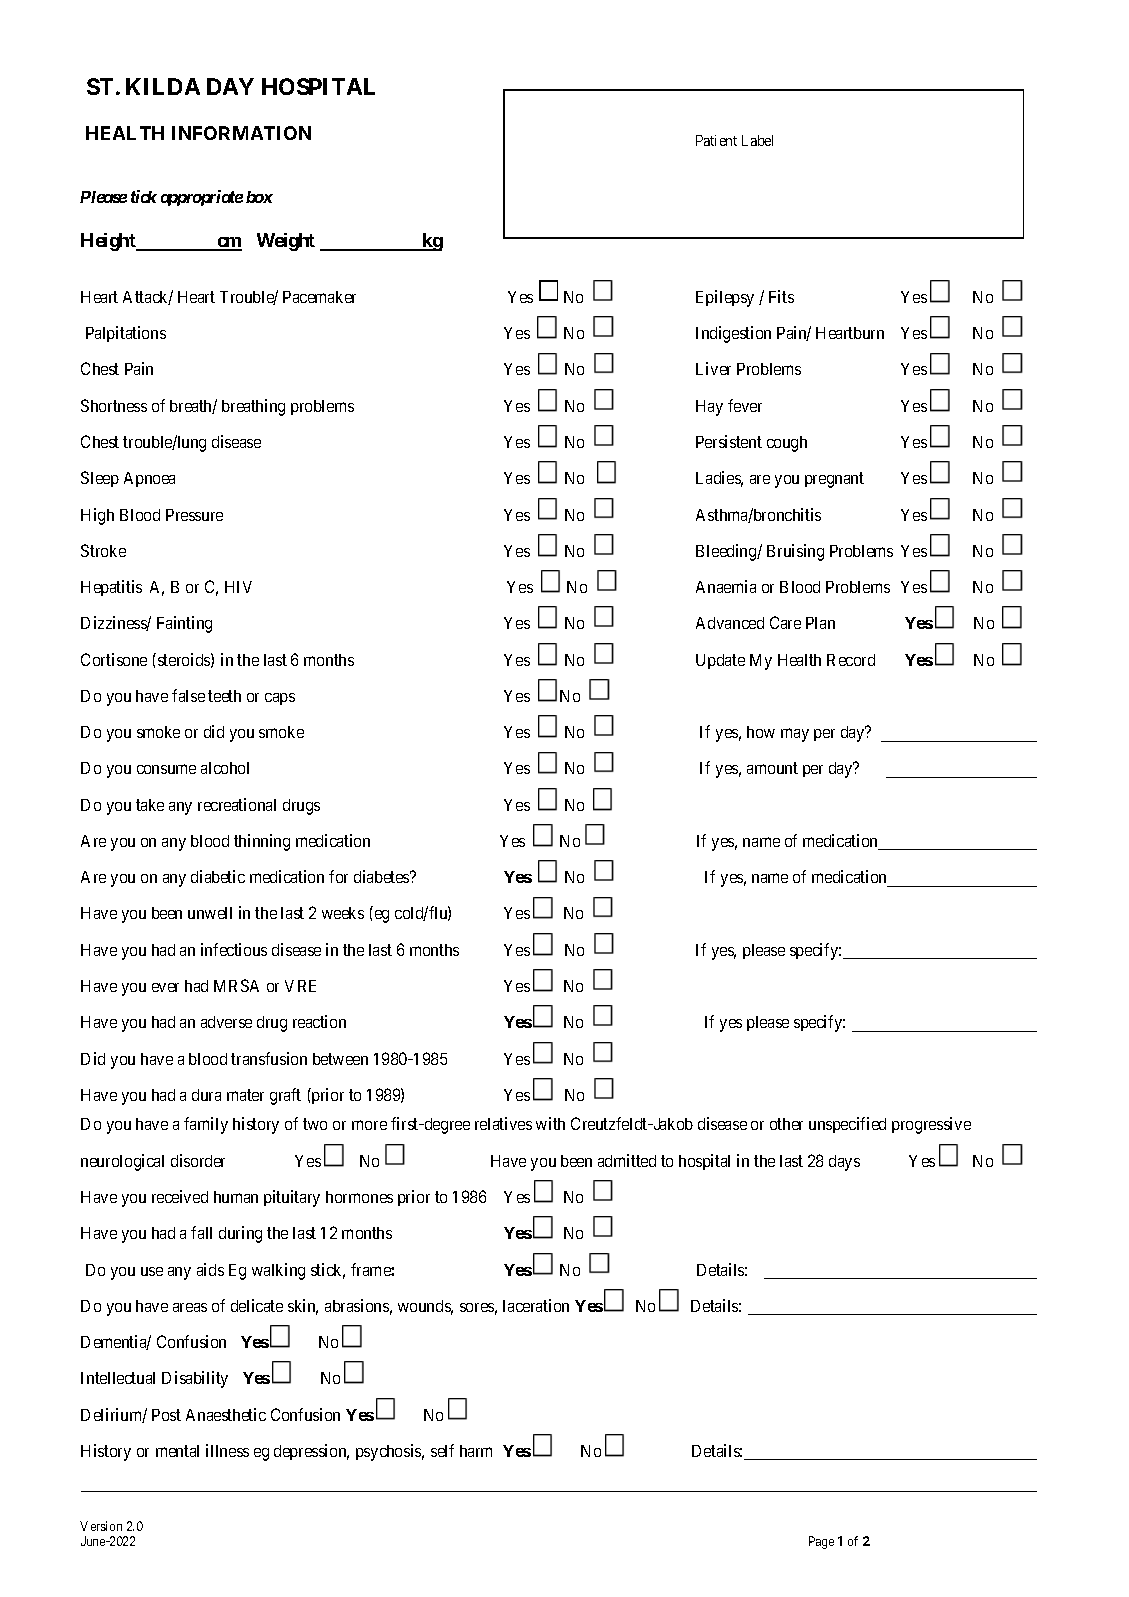 The height and width of the image is (1597, 1129). I want to click on amount, so click(772, 768).
